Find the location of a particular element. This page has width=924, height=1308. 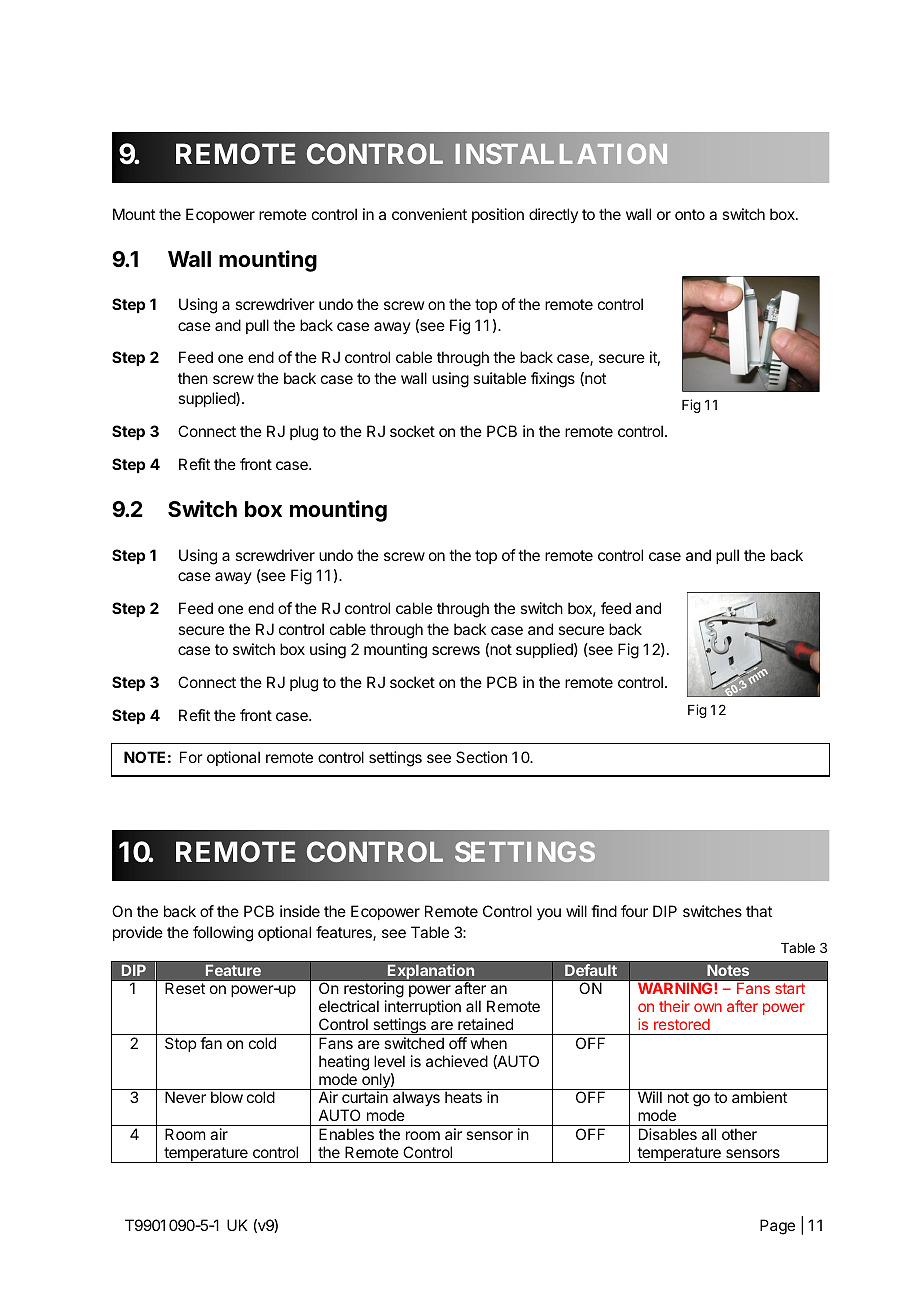

blow is located at coordinates (227, 1097).
